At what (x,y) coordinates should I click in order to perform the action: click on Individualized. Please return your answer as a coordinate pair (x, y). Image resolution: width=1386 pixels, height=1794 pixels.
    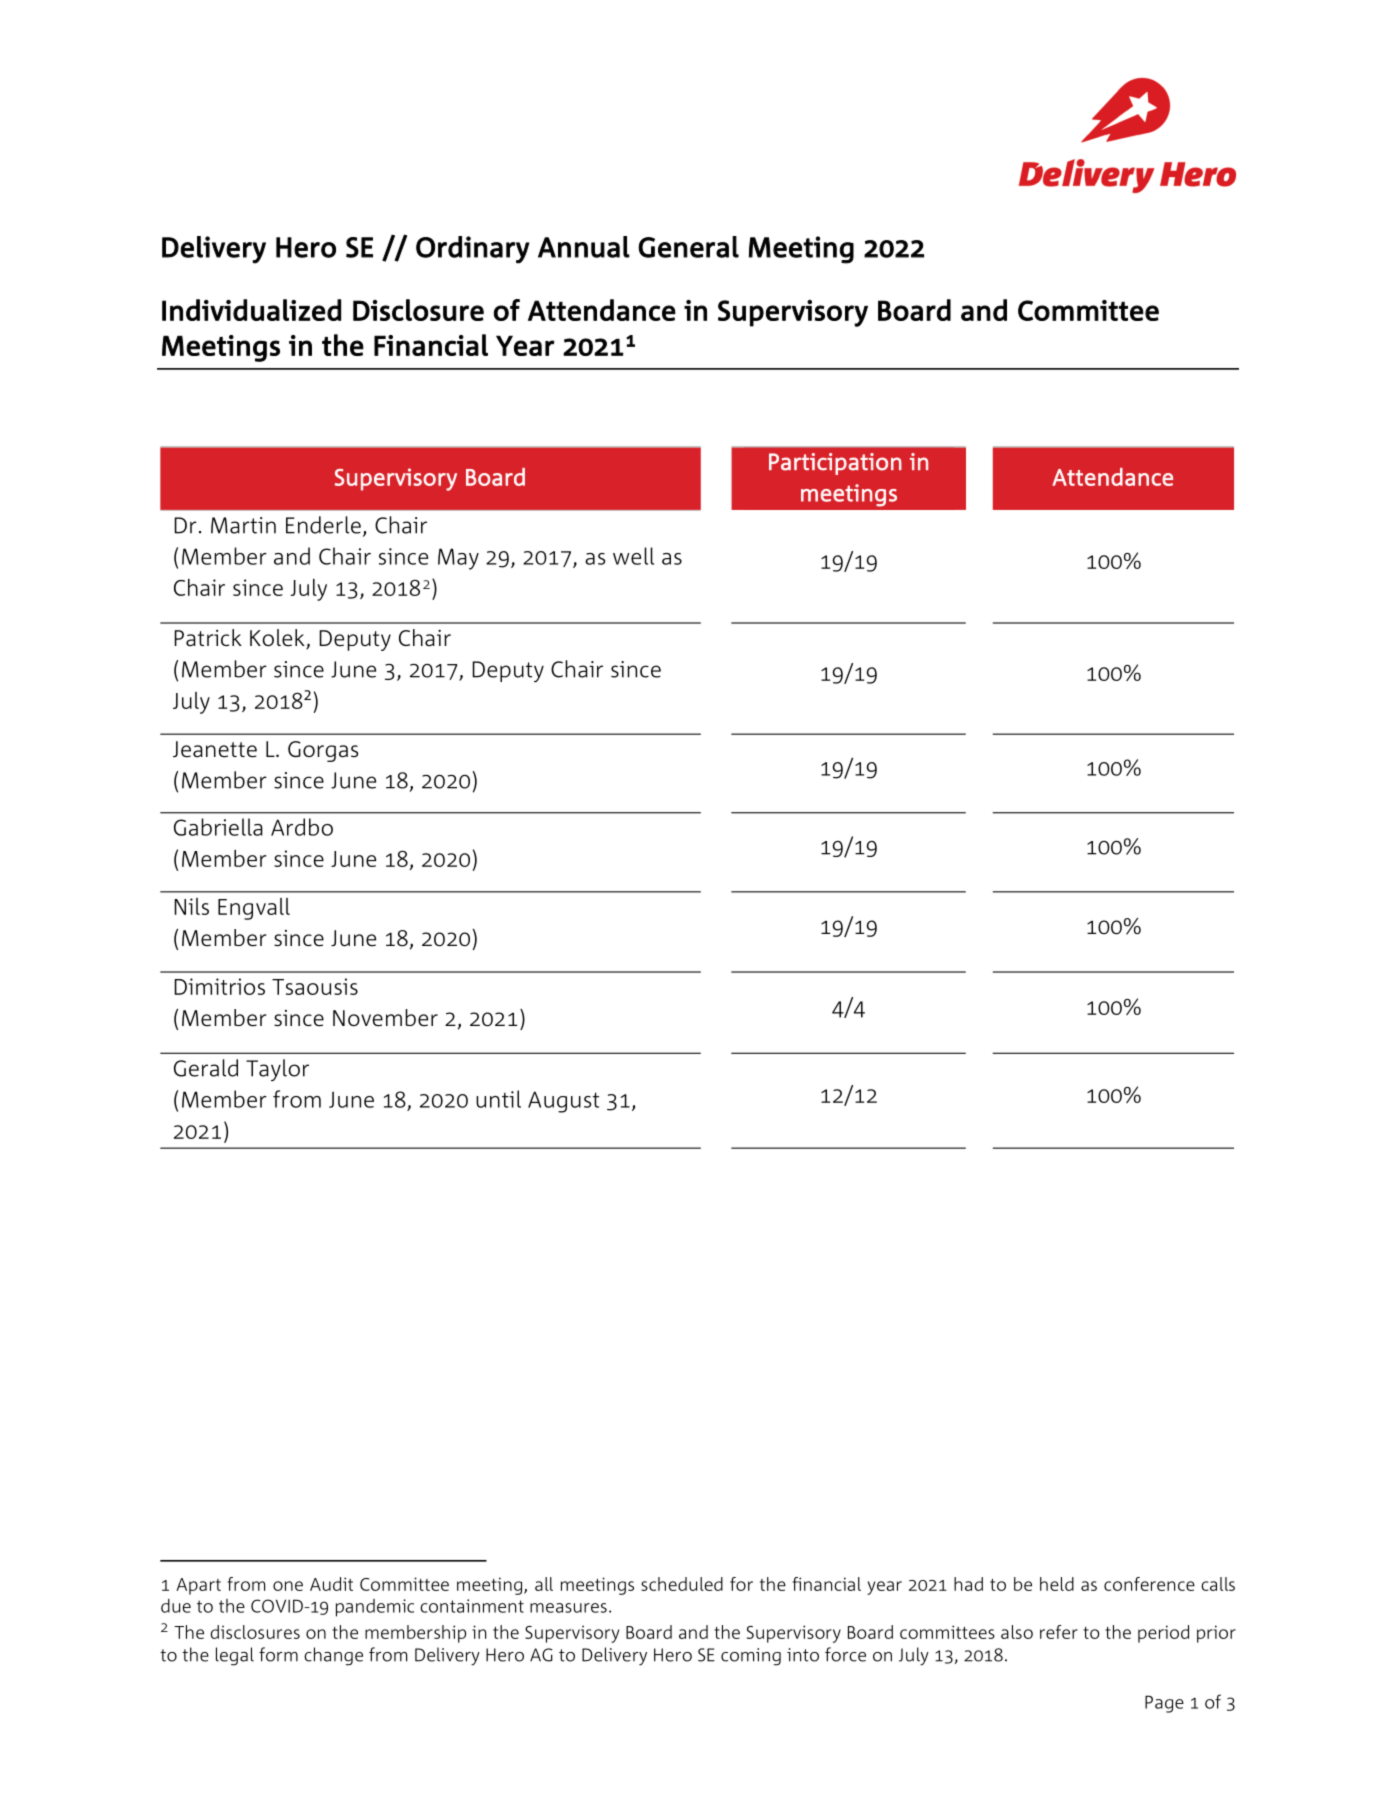
    Looking at the image, I should click on (251, 310).
